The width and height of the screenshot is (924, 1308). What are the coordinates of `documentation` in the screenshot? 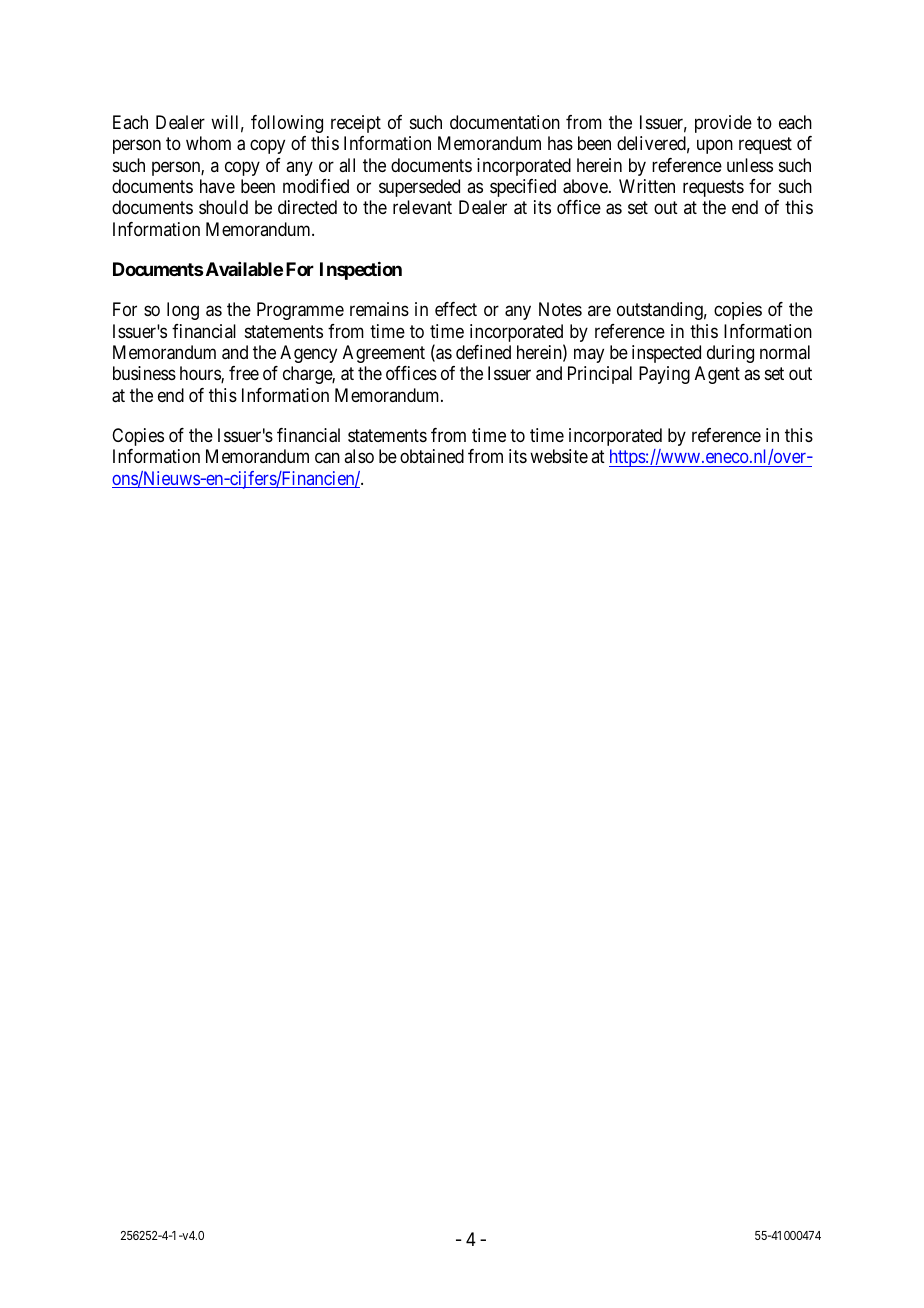 It's located at (505, 122).
